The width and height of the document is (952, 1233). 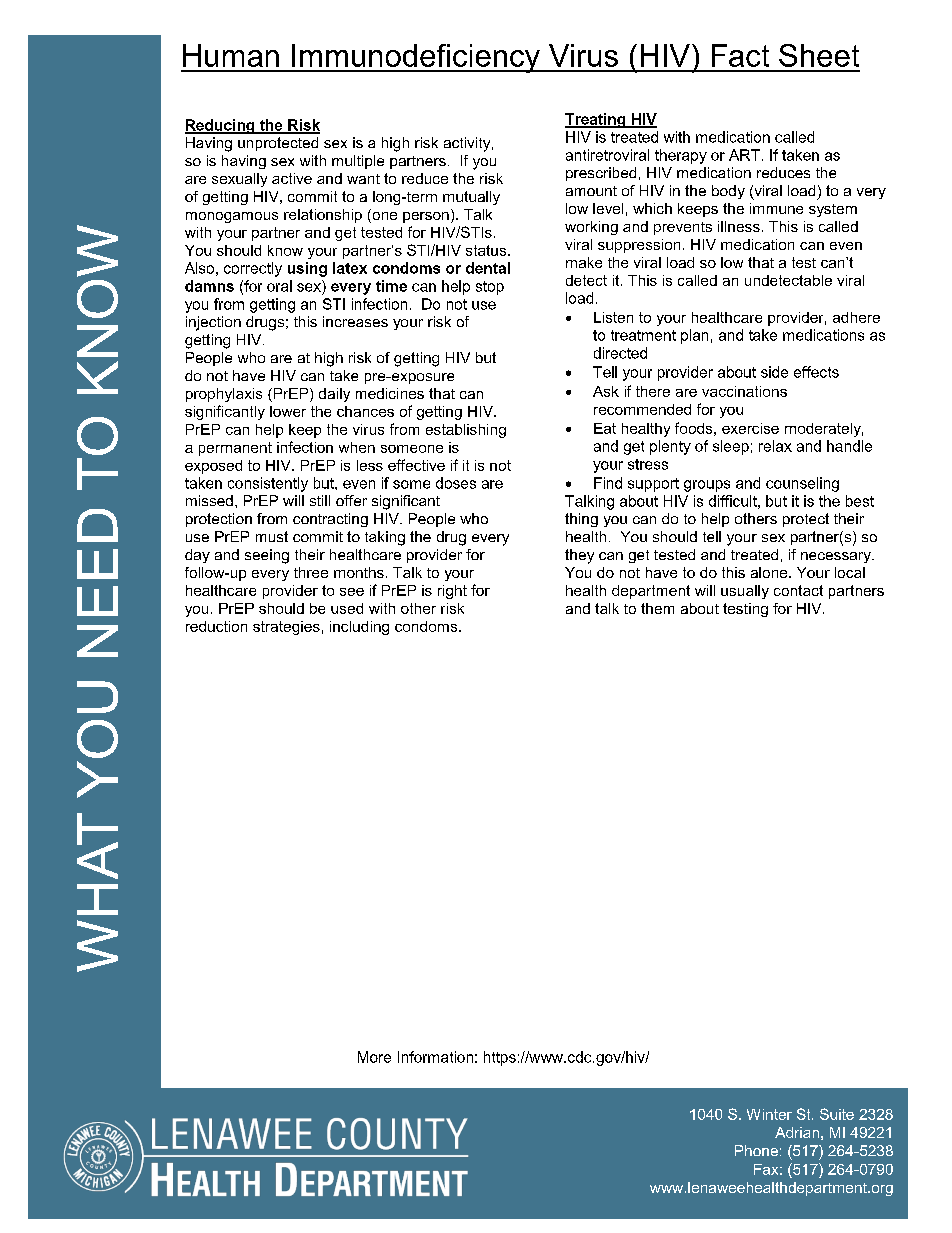 I want to click on More, so click(x=374, y=1057).
